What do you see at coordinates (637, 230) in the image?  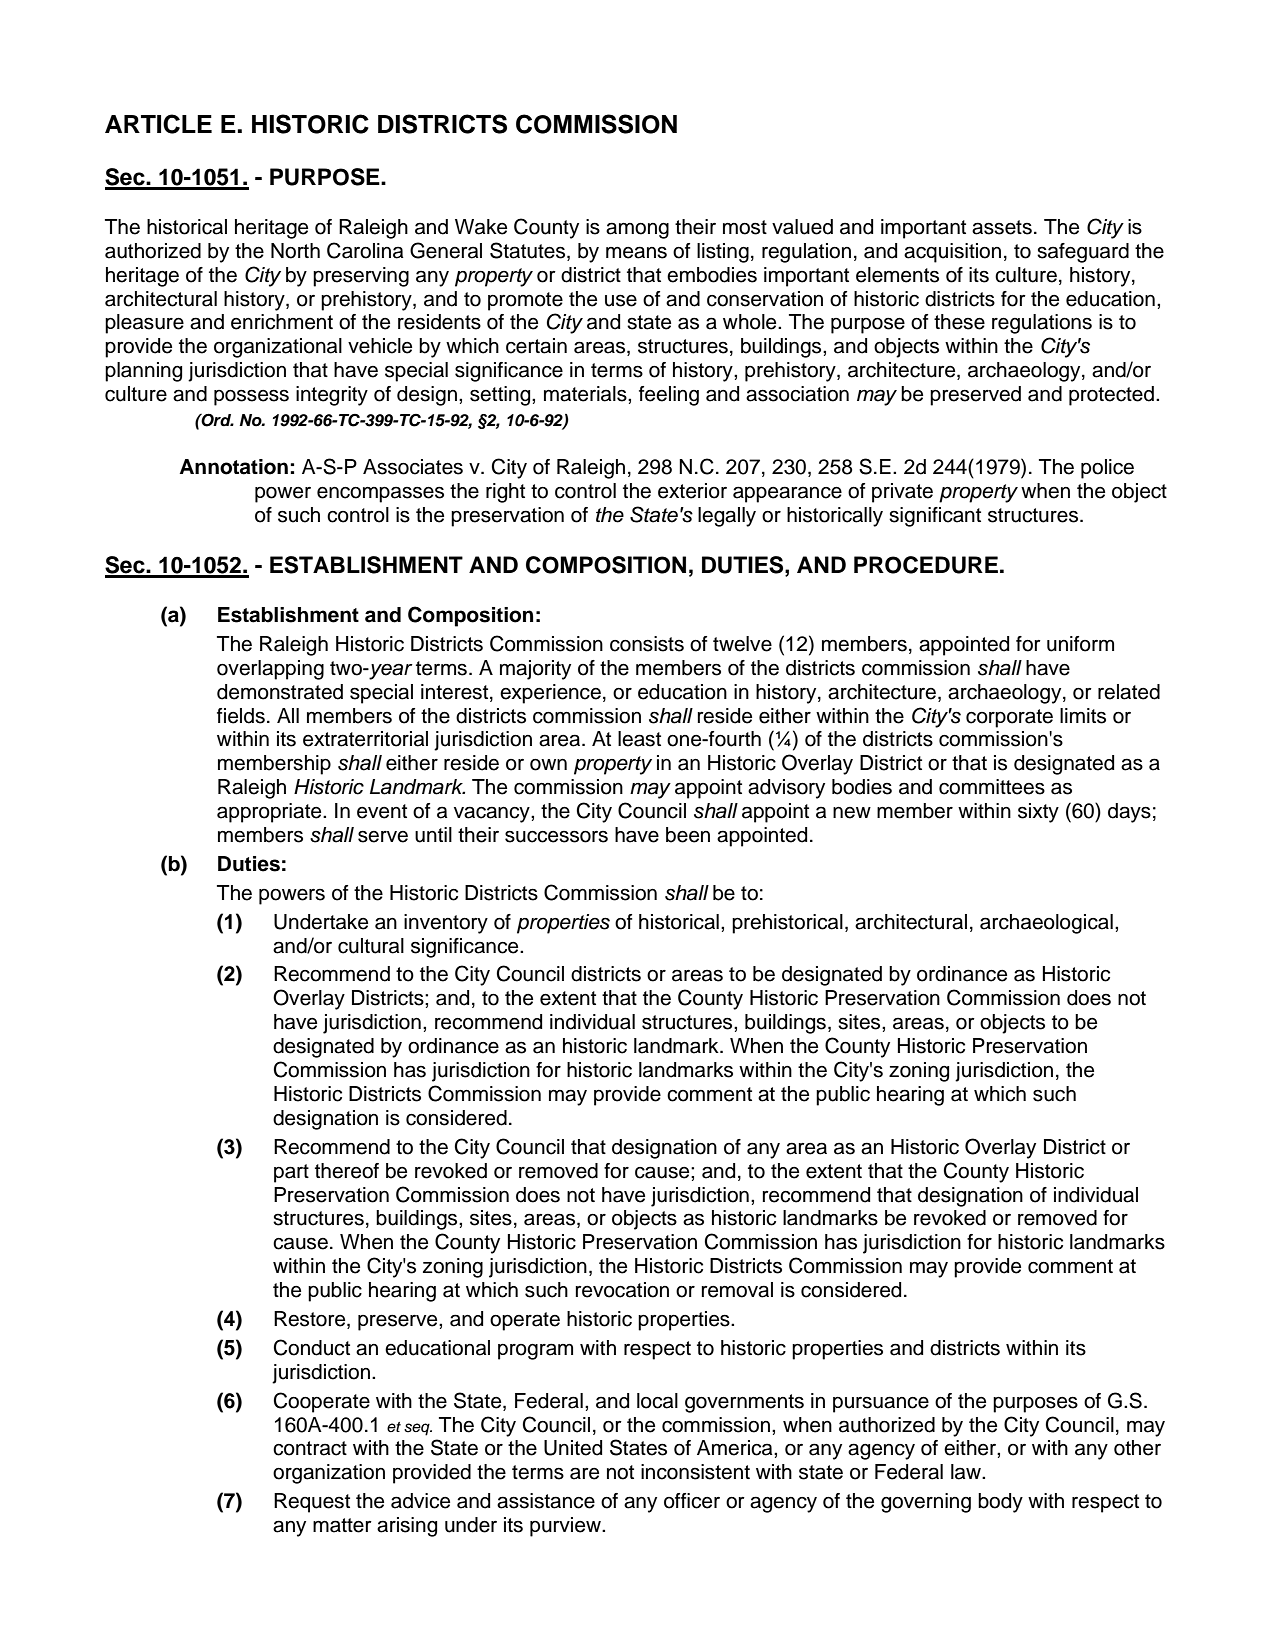 I see `among` at bounding box center [637, 230].
